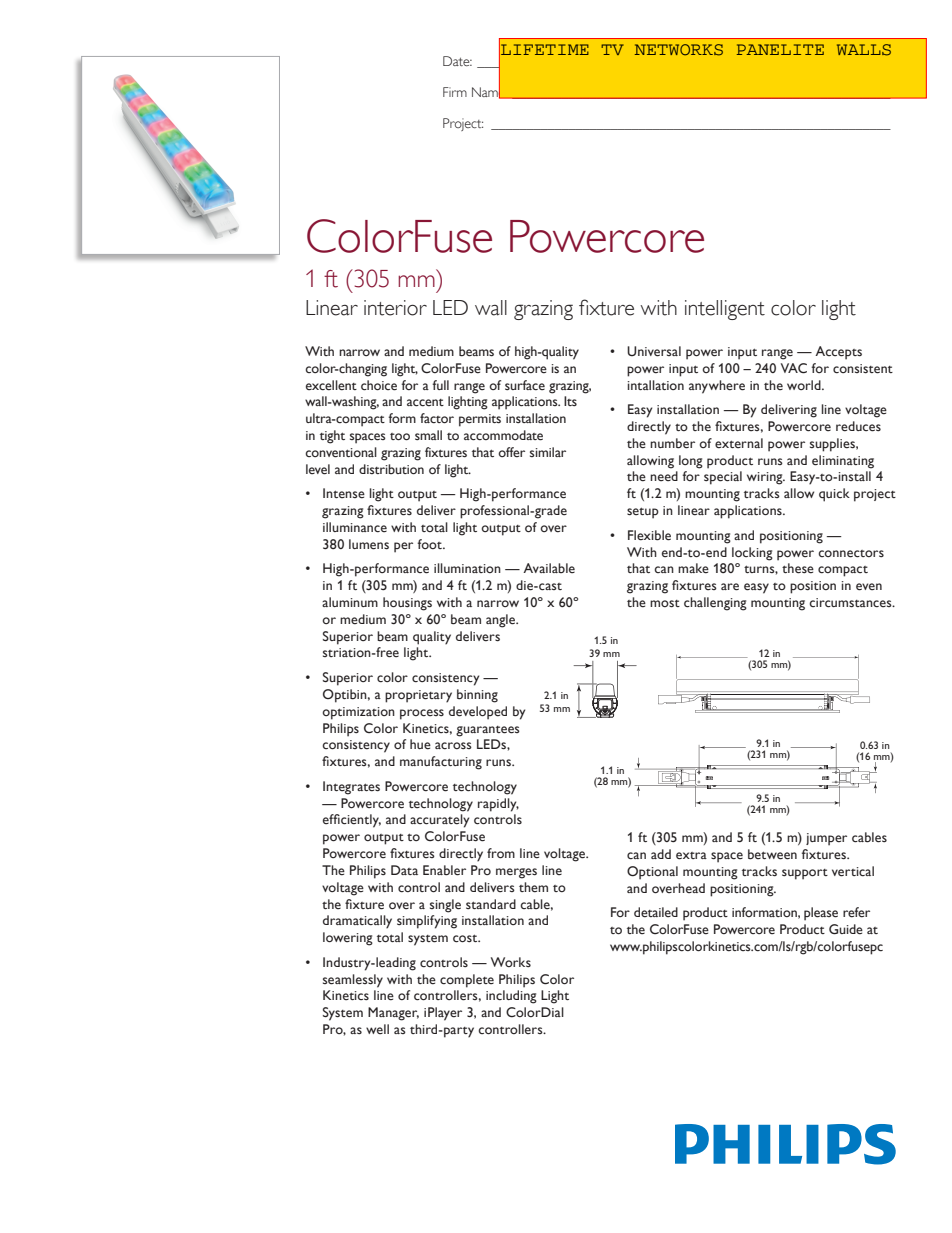 Image resolution: width=952 pixels, height=1233 pixels. What do you see at coordinates (826, 839) in the screenshot?
I see `jumper` at bounding box center [826, 839].
